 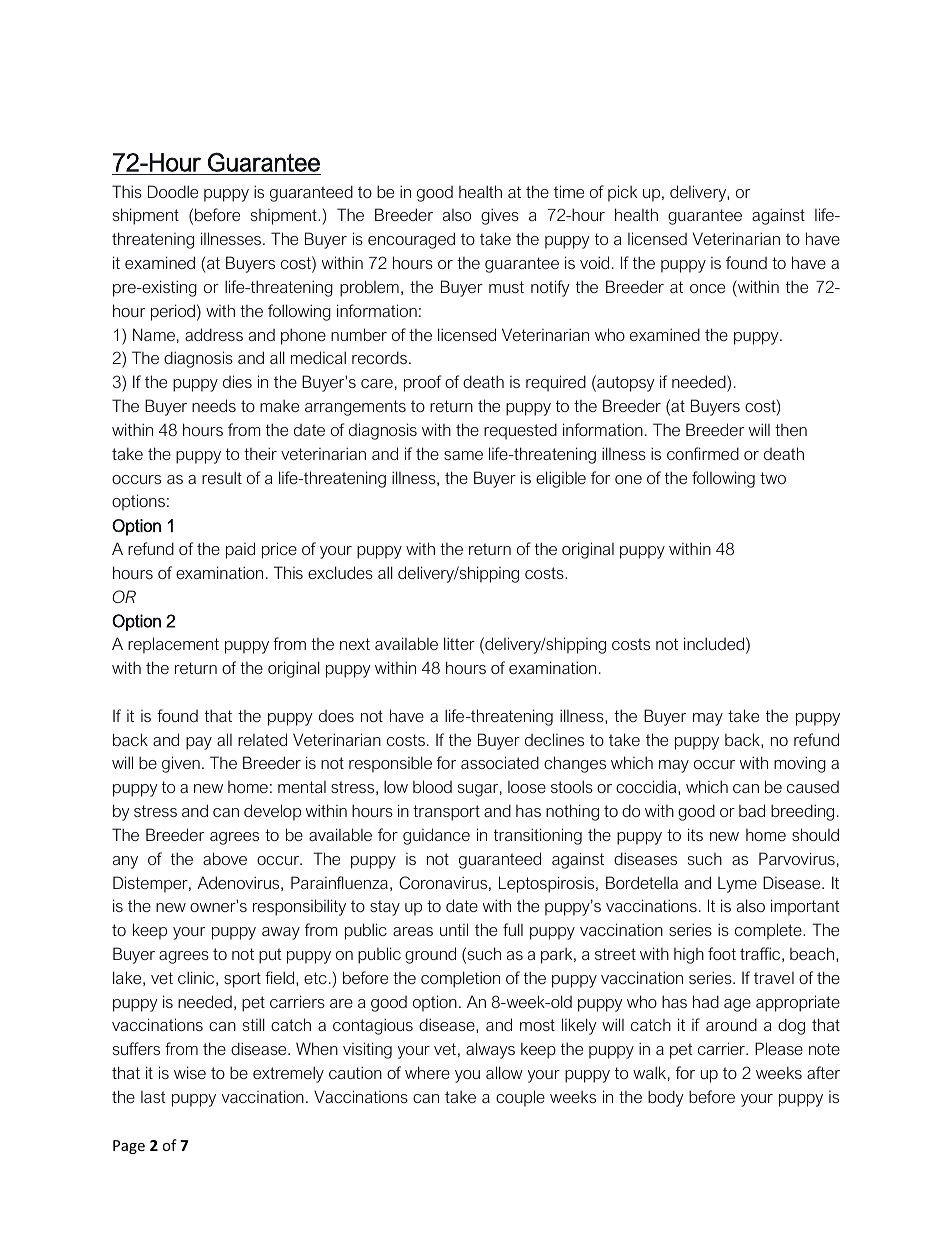 What do you see at coordinates (666, 1098) in the screenshot?
I see `body` at bounding box center [666, 1098].
